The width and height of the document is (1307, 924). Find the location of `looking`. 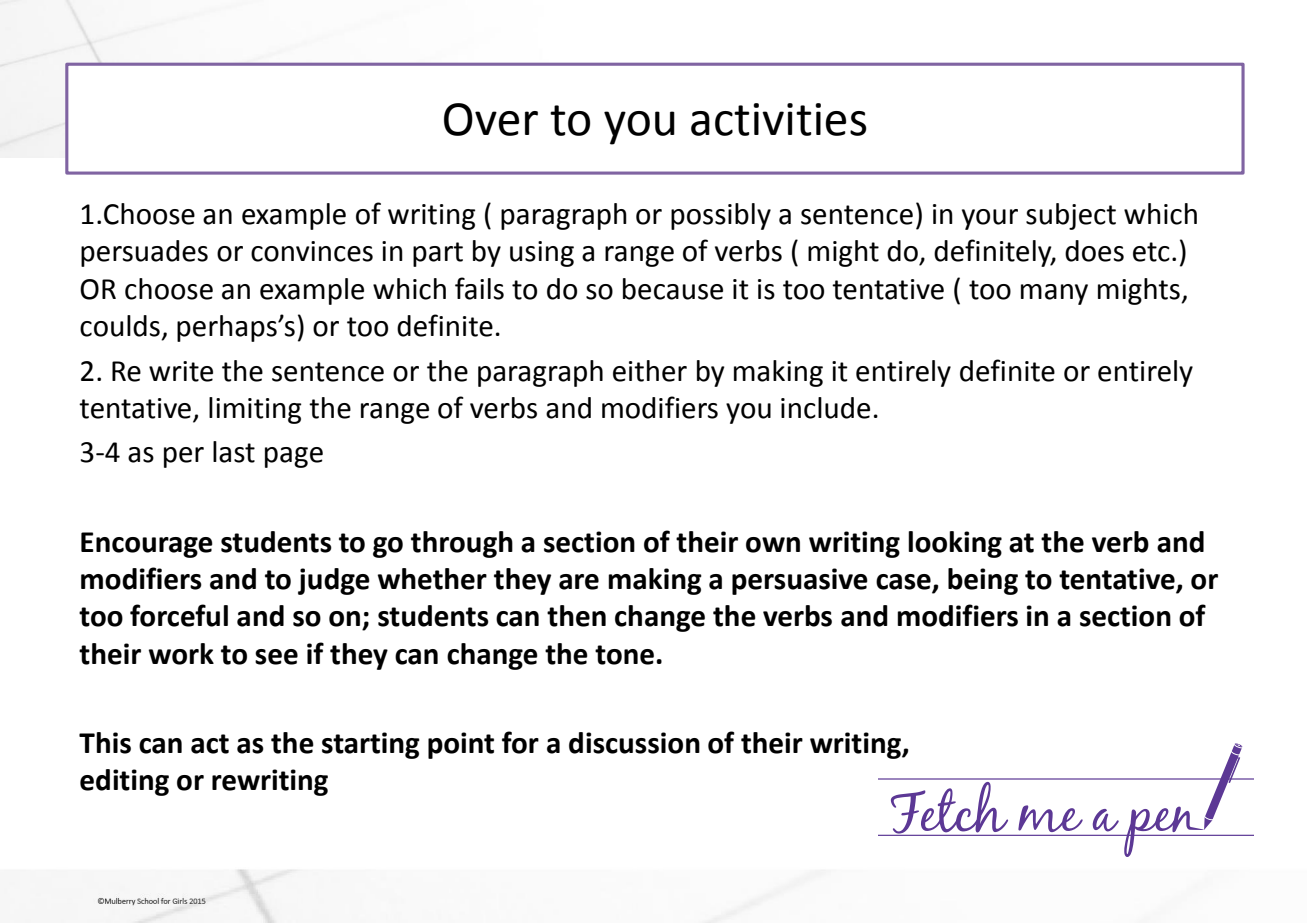

looking is located at coordinates (955, 544).
